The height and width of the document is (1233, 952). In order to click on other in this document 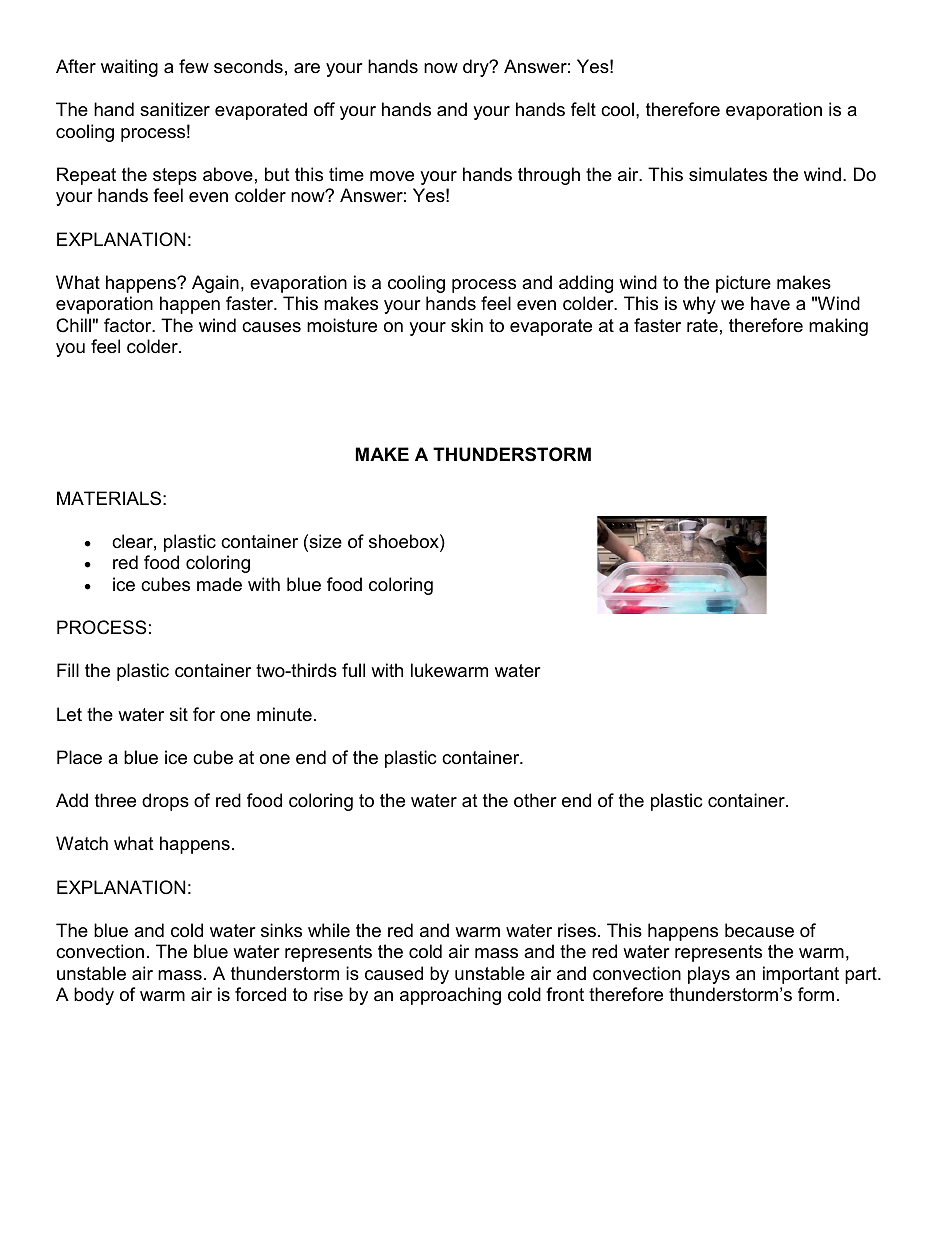, I will do `click(535, 800)`.
